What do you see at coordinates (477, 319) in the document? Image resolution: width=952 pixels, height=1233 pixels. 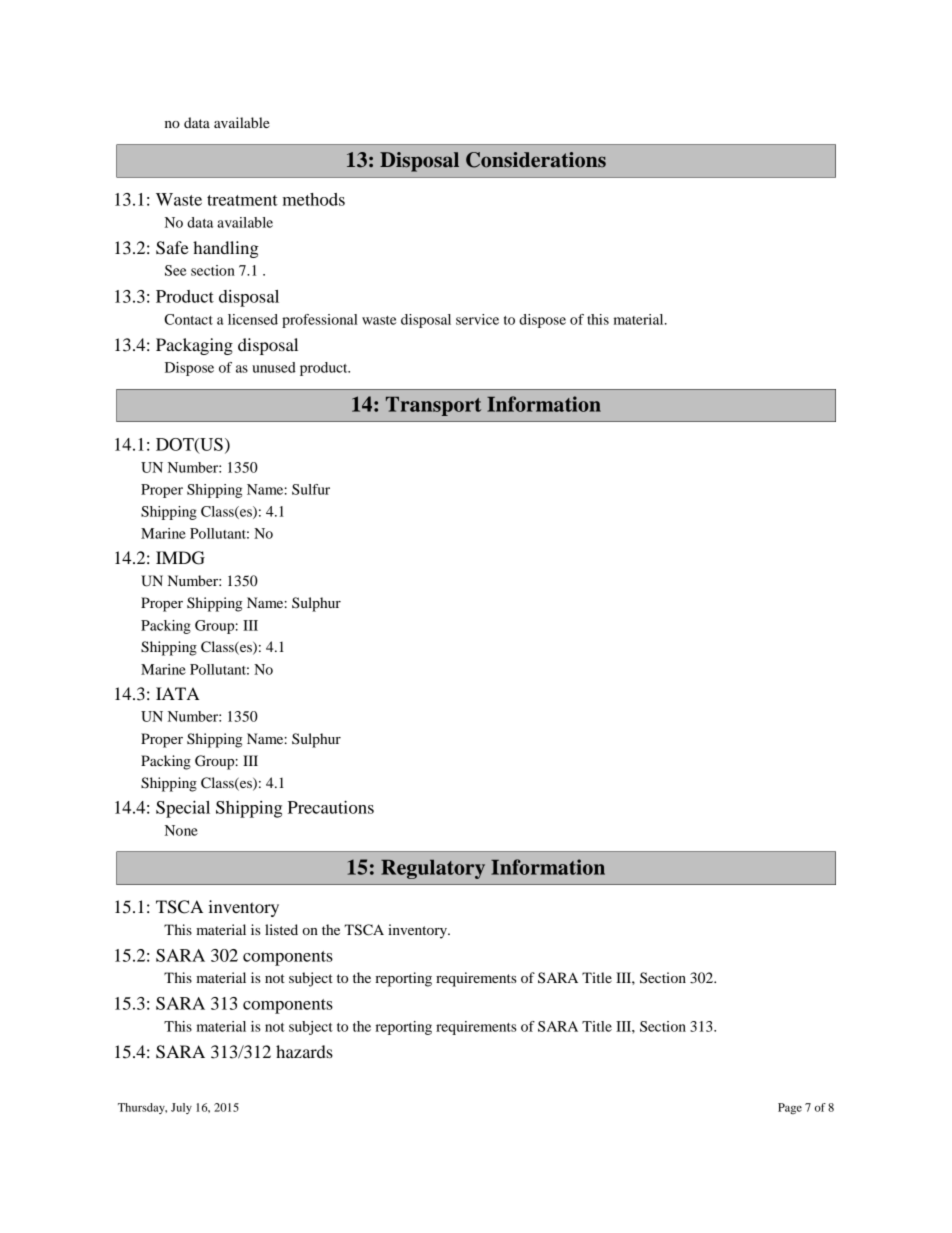 I see `service` at bounding box center [477, 319].
